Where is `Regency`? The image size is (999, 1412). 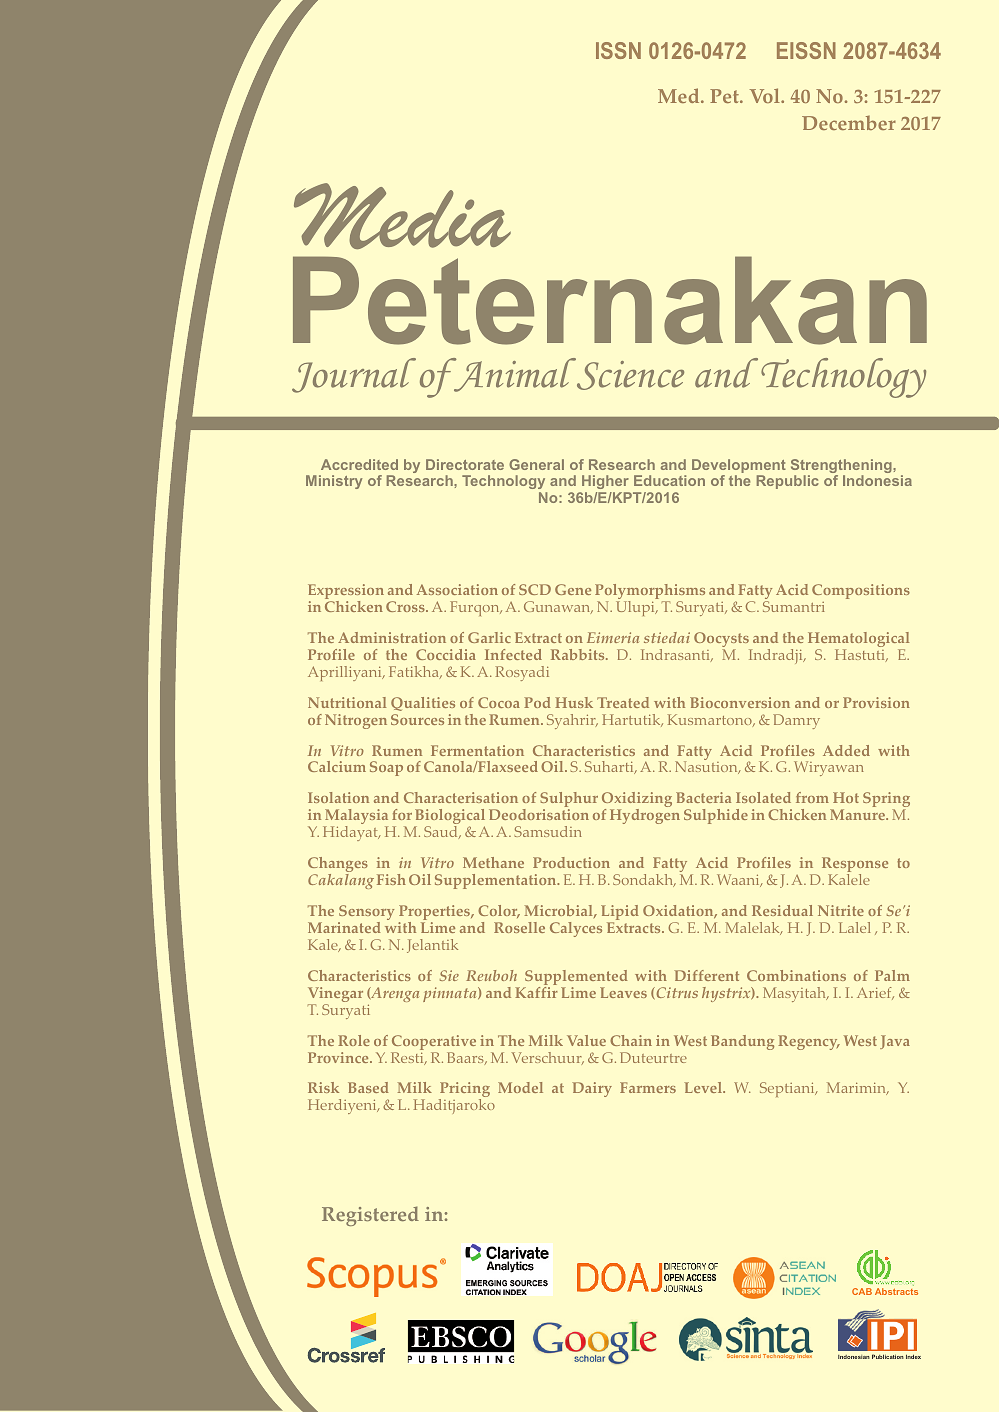
Regency is located at coordinates (809, 1042).
